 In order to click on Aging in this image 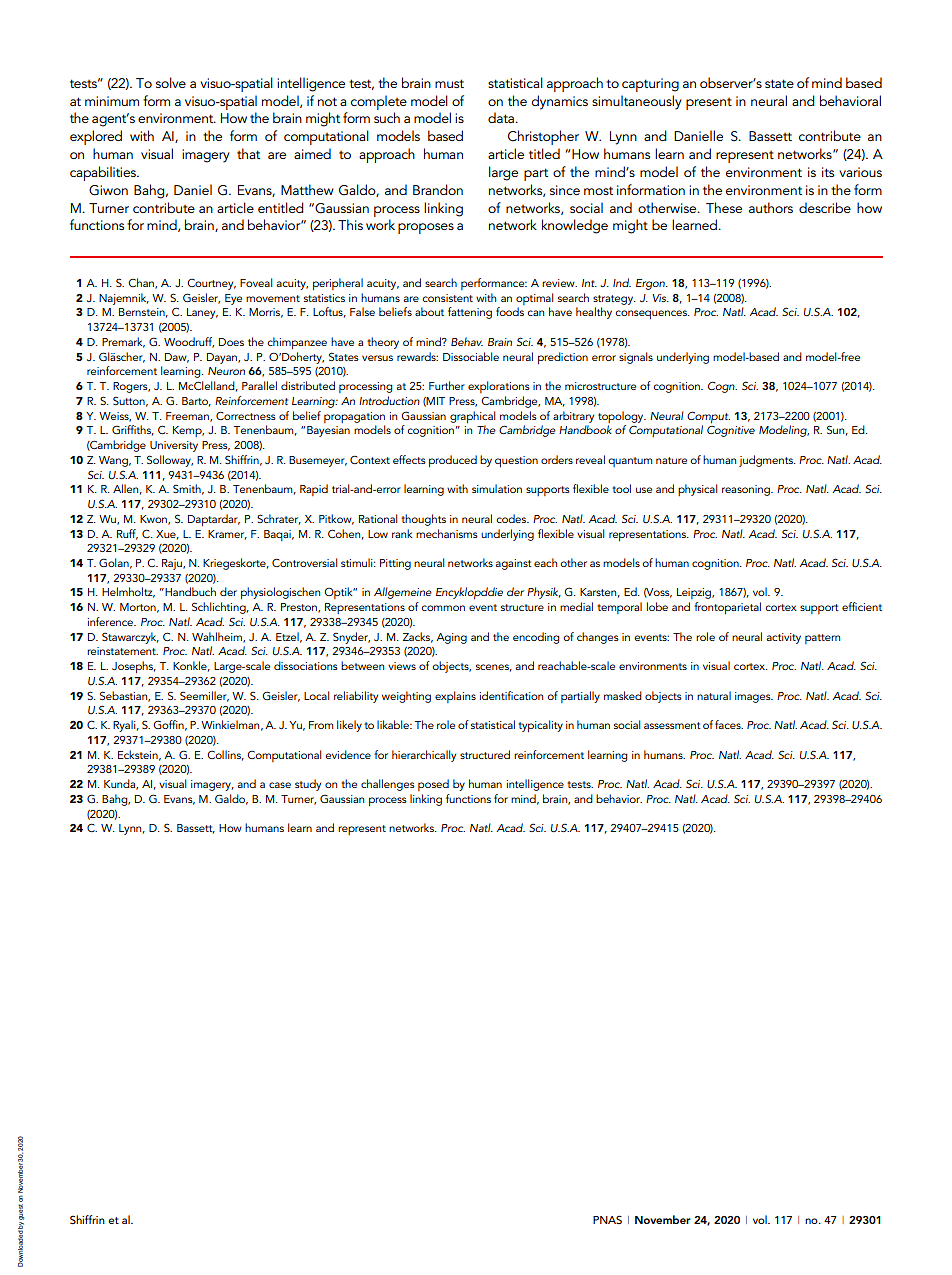, I will do `click(451, 638)`.
